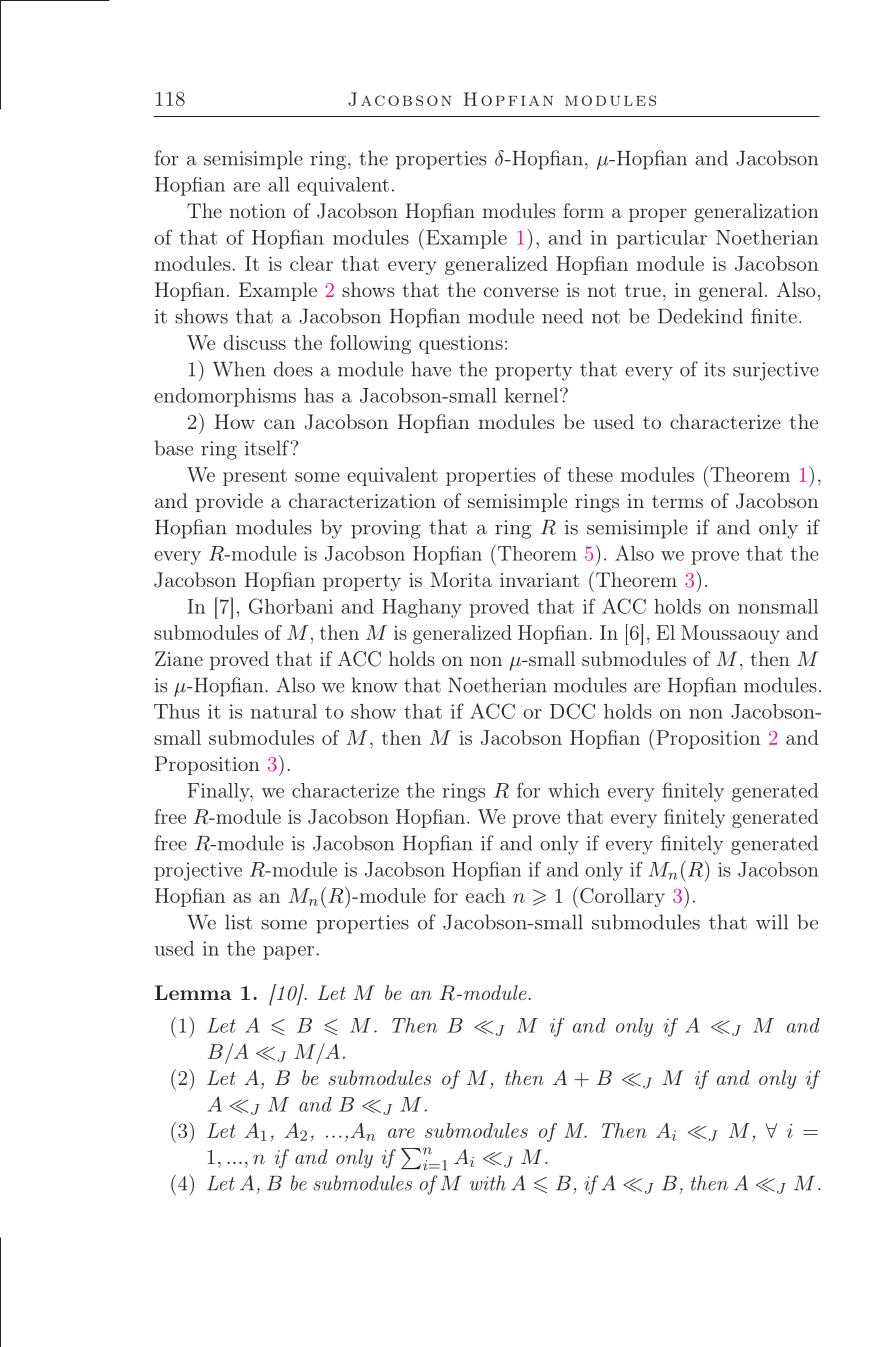  Describe the element at coordinates (661, 239) in the document. I see `particular` at that location.
